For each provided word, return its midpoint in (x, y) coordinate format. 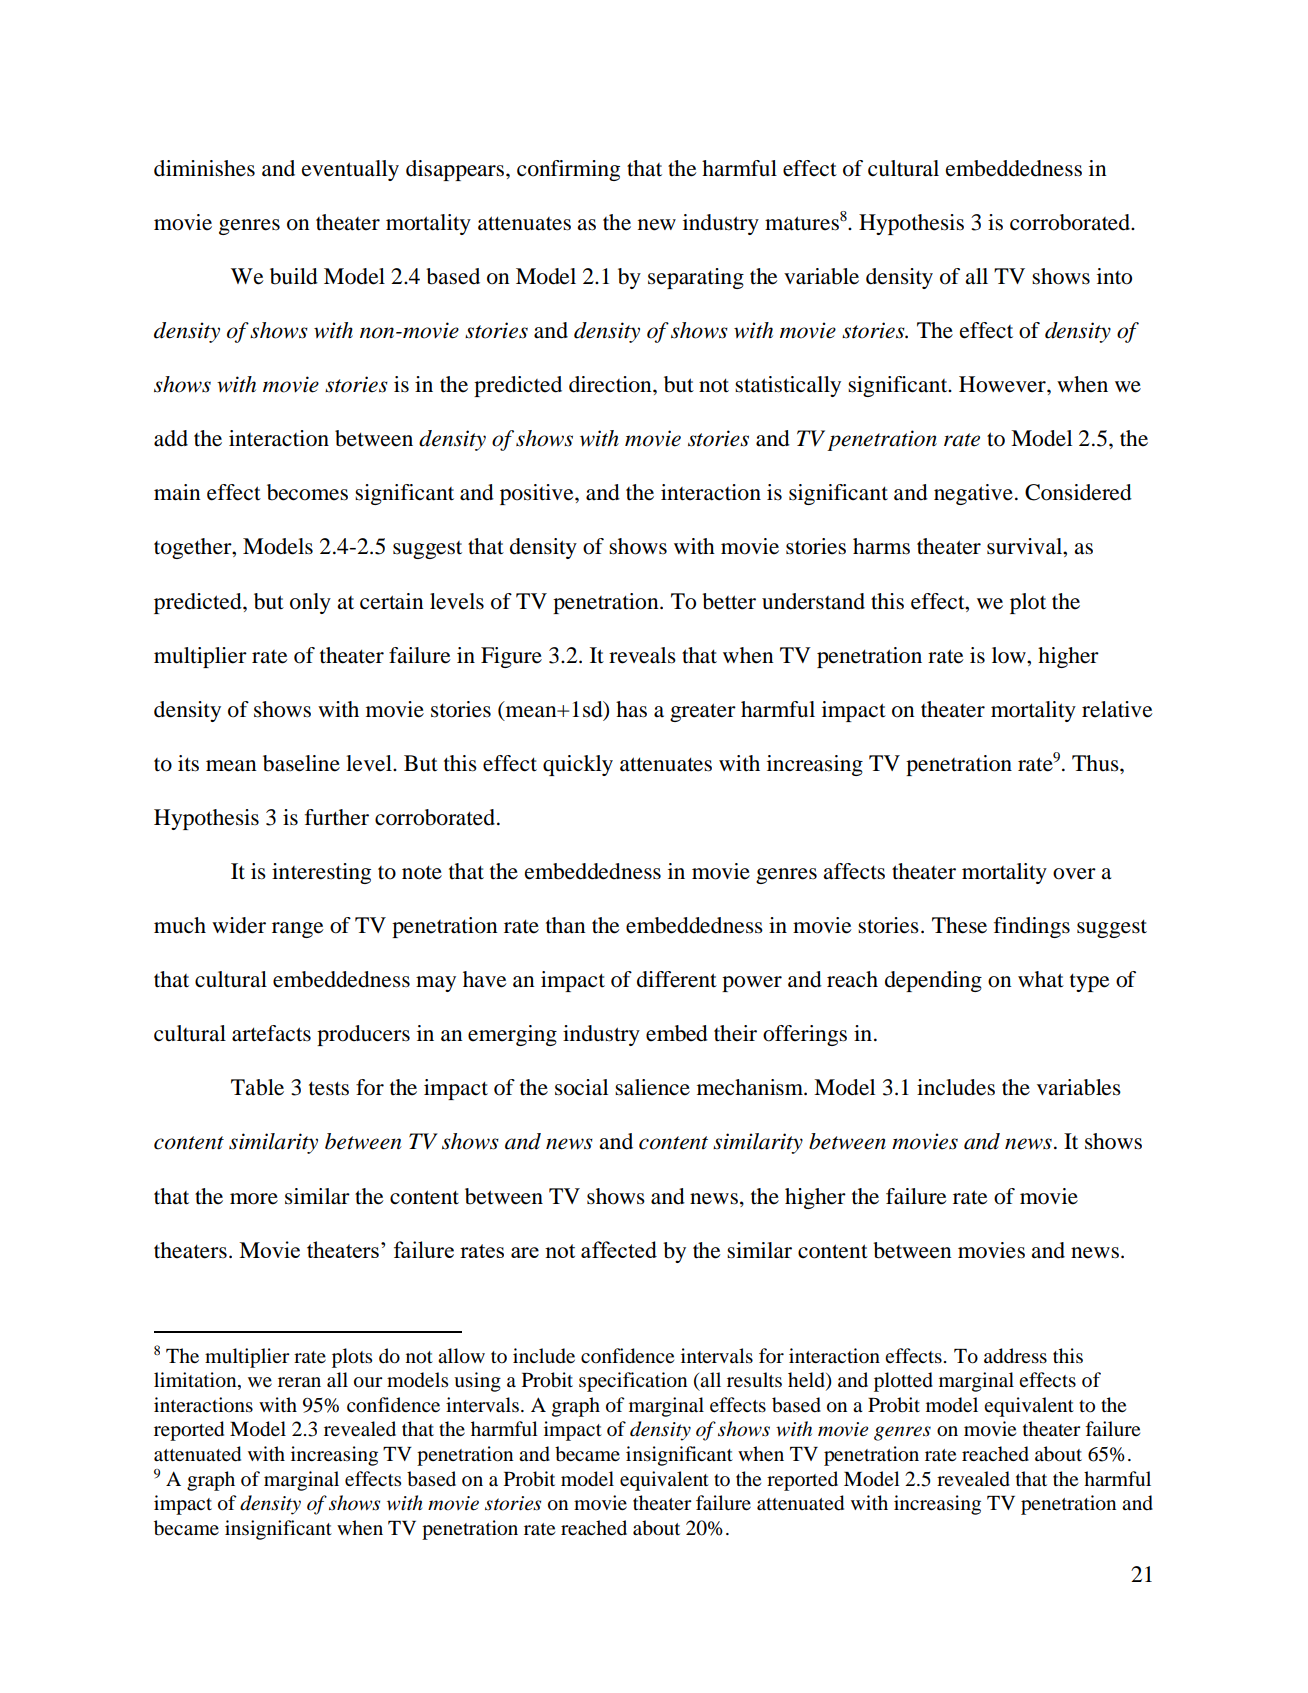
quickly (578, 765)
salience (652, 1087)
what (1041, 979)
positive (538, 494)
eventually (350, 170)
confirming (568, 170)
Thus (1096, 763)
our (368, 1382)
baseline (301, 763)
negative (973, 494)
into (1114, 276)
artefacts (271, 1033)
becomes (307, 492)
